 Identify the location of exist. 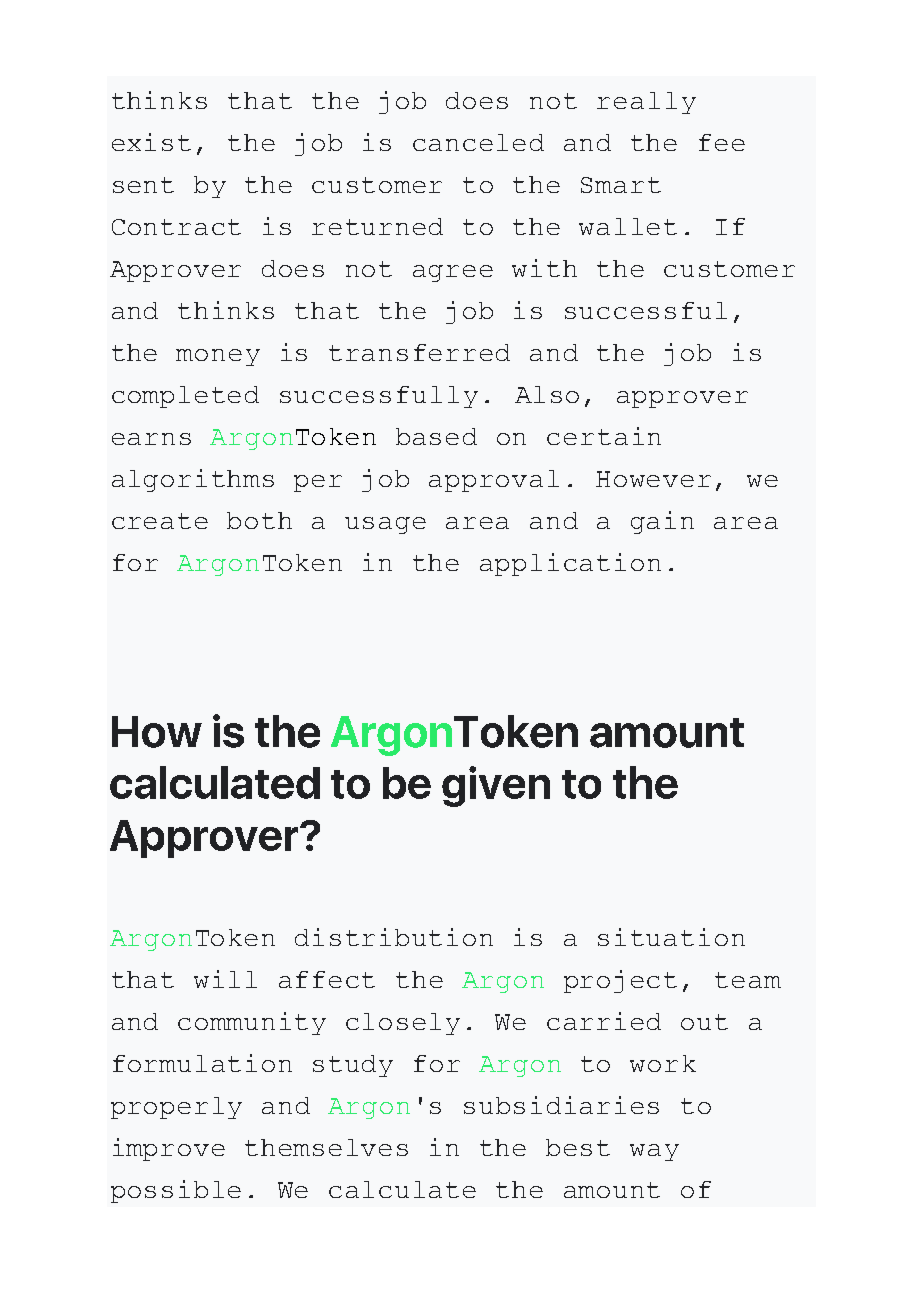
(151, 142).
